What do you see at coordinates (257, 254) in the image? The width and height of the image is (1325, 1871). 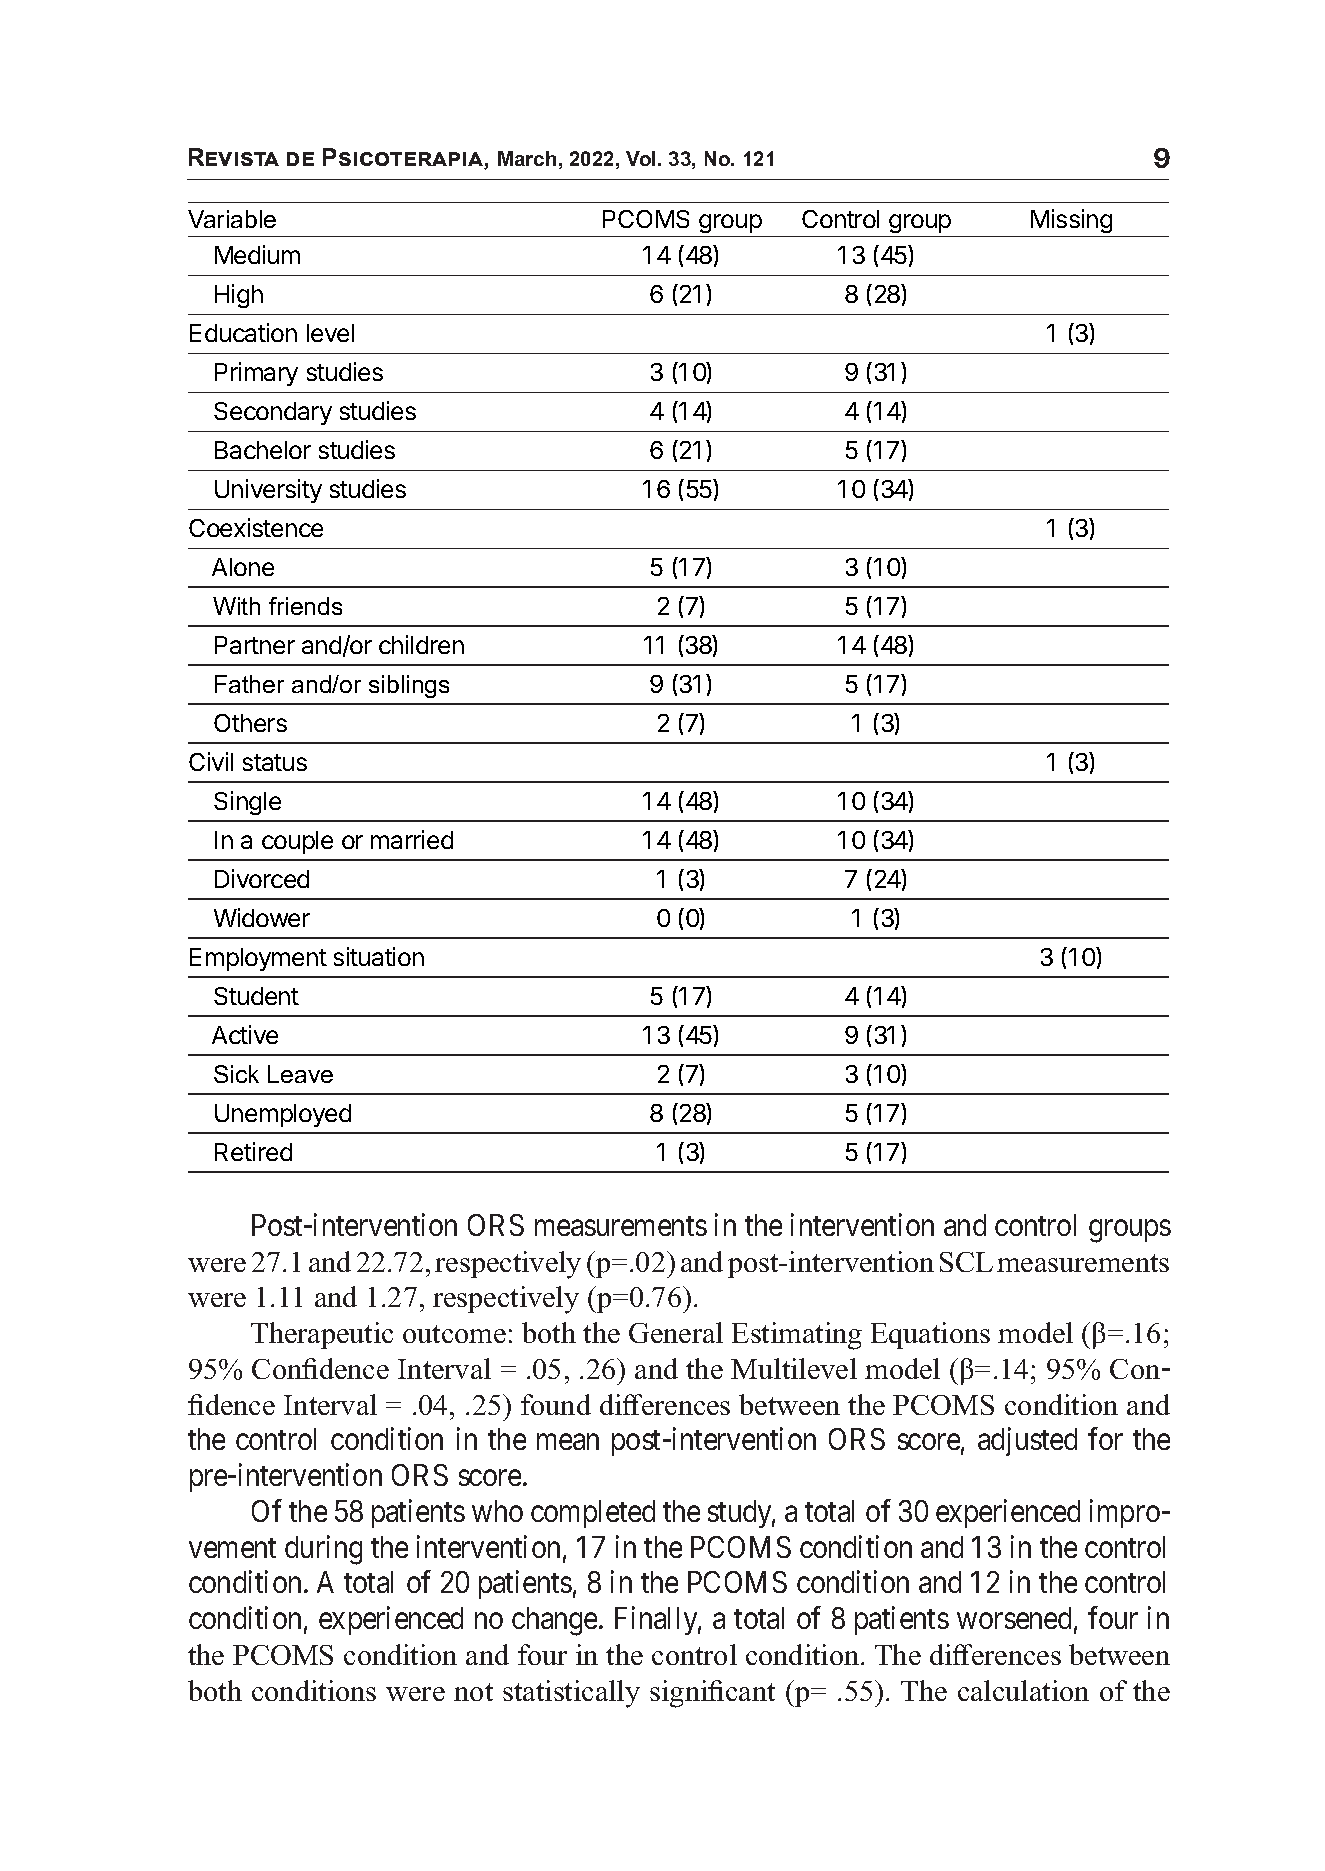 I see `Medium` at bounding box center [257, 254].
